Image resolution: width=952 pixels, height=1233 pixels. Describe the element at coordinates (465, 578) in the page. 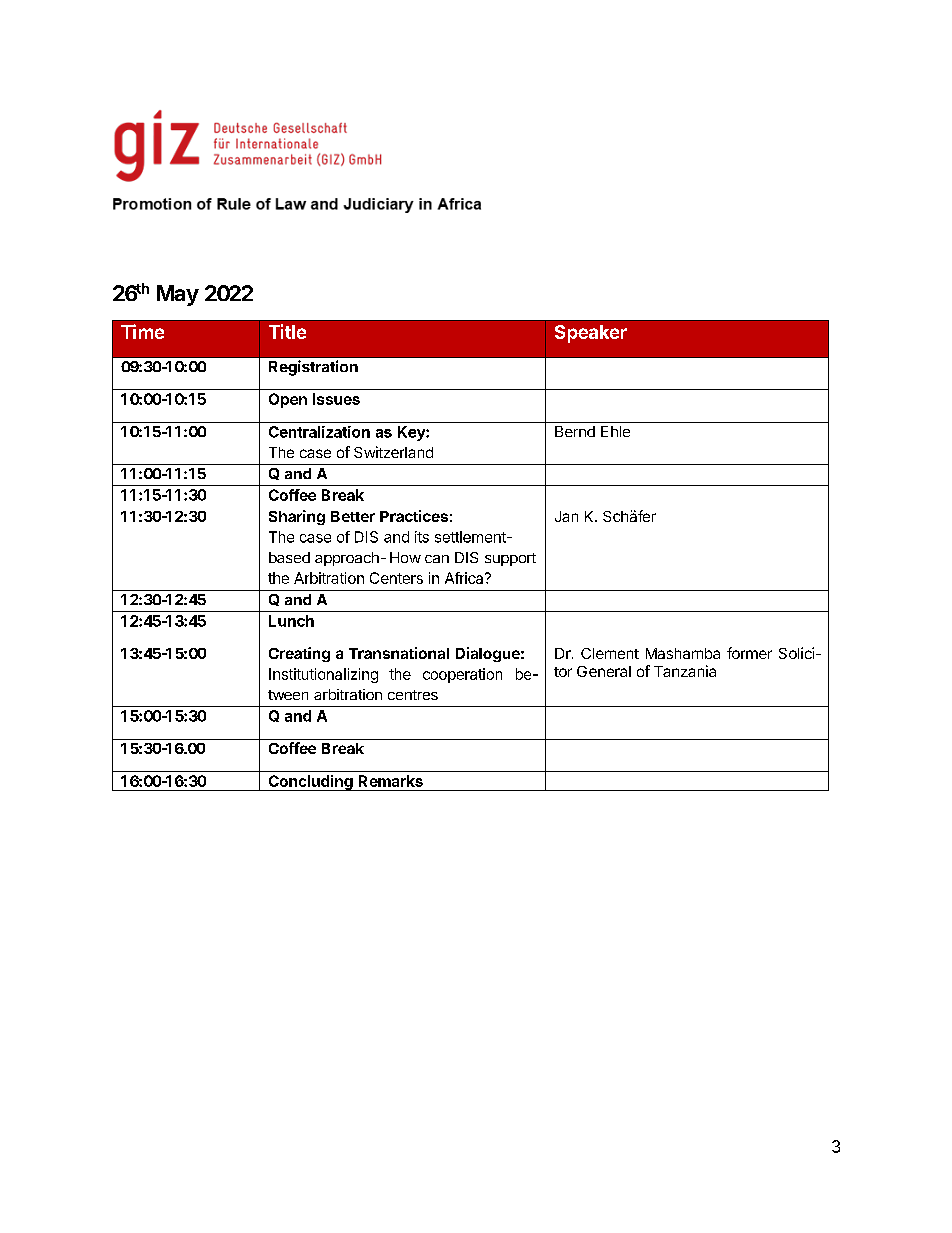

I see `Africa` at that location.
